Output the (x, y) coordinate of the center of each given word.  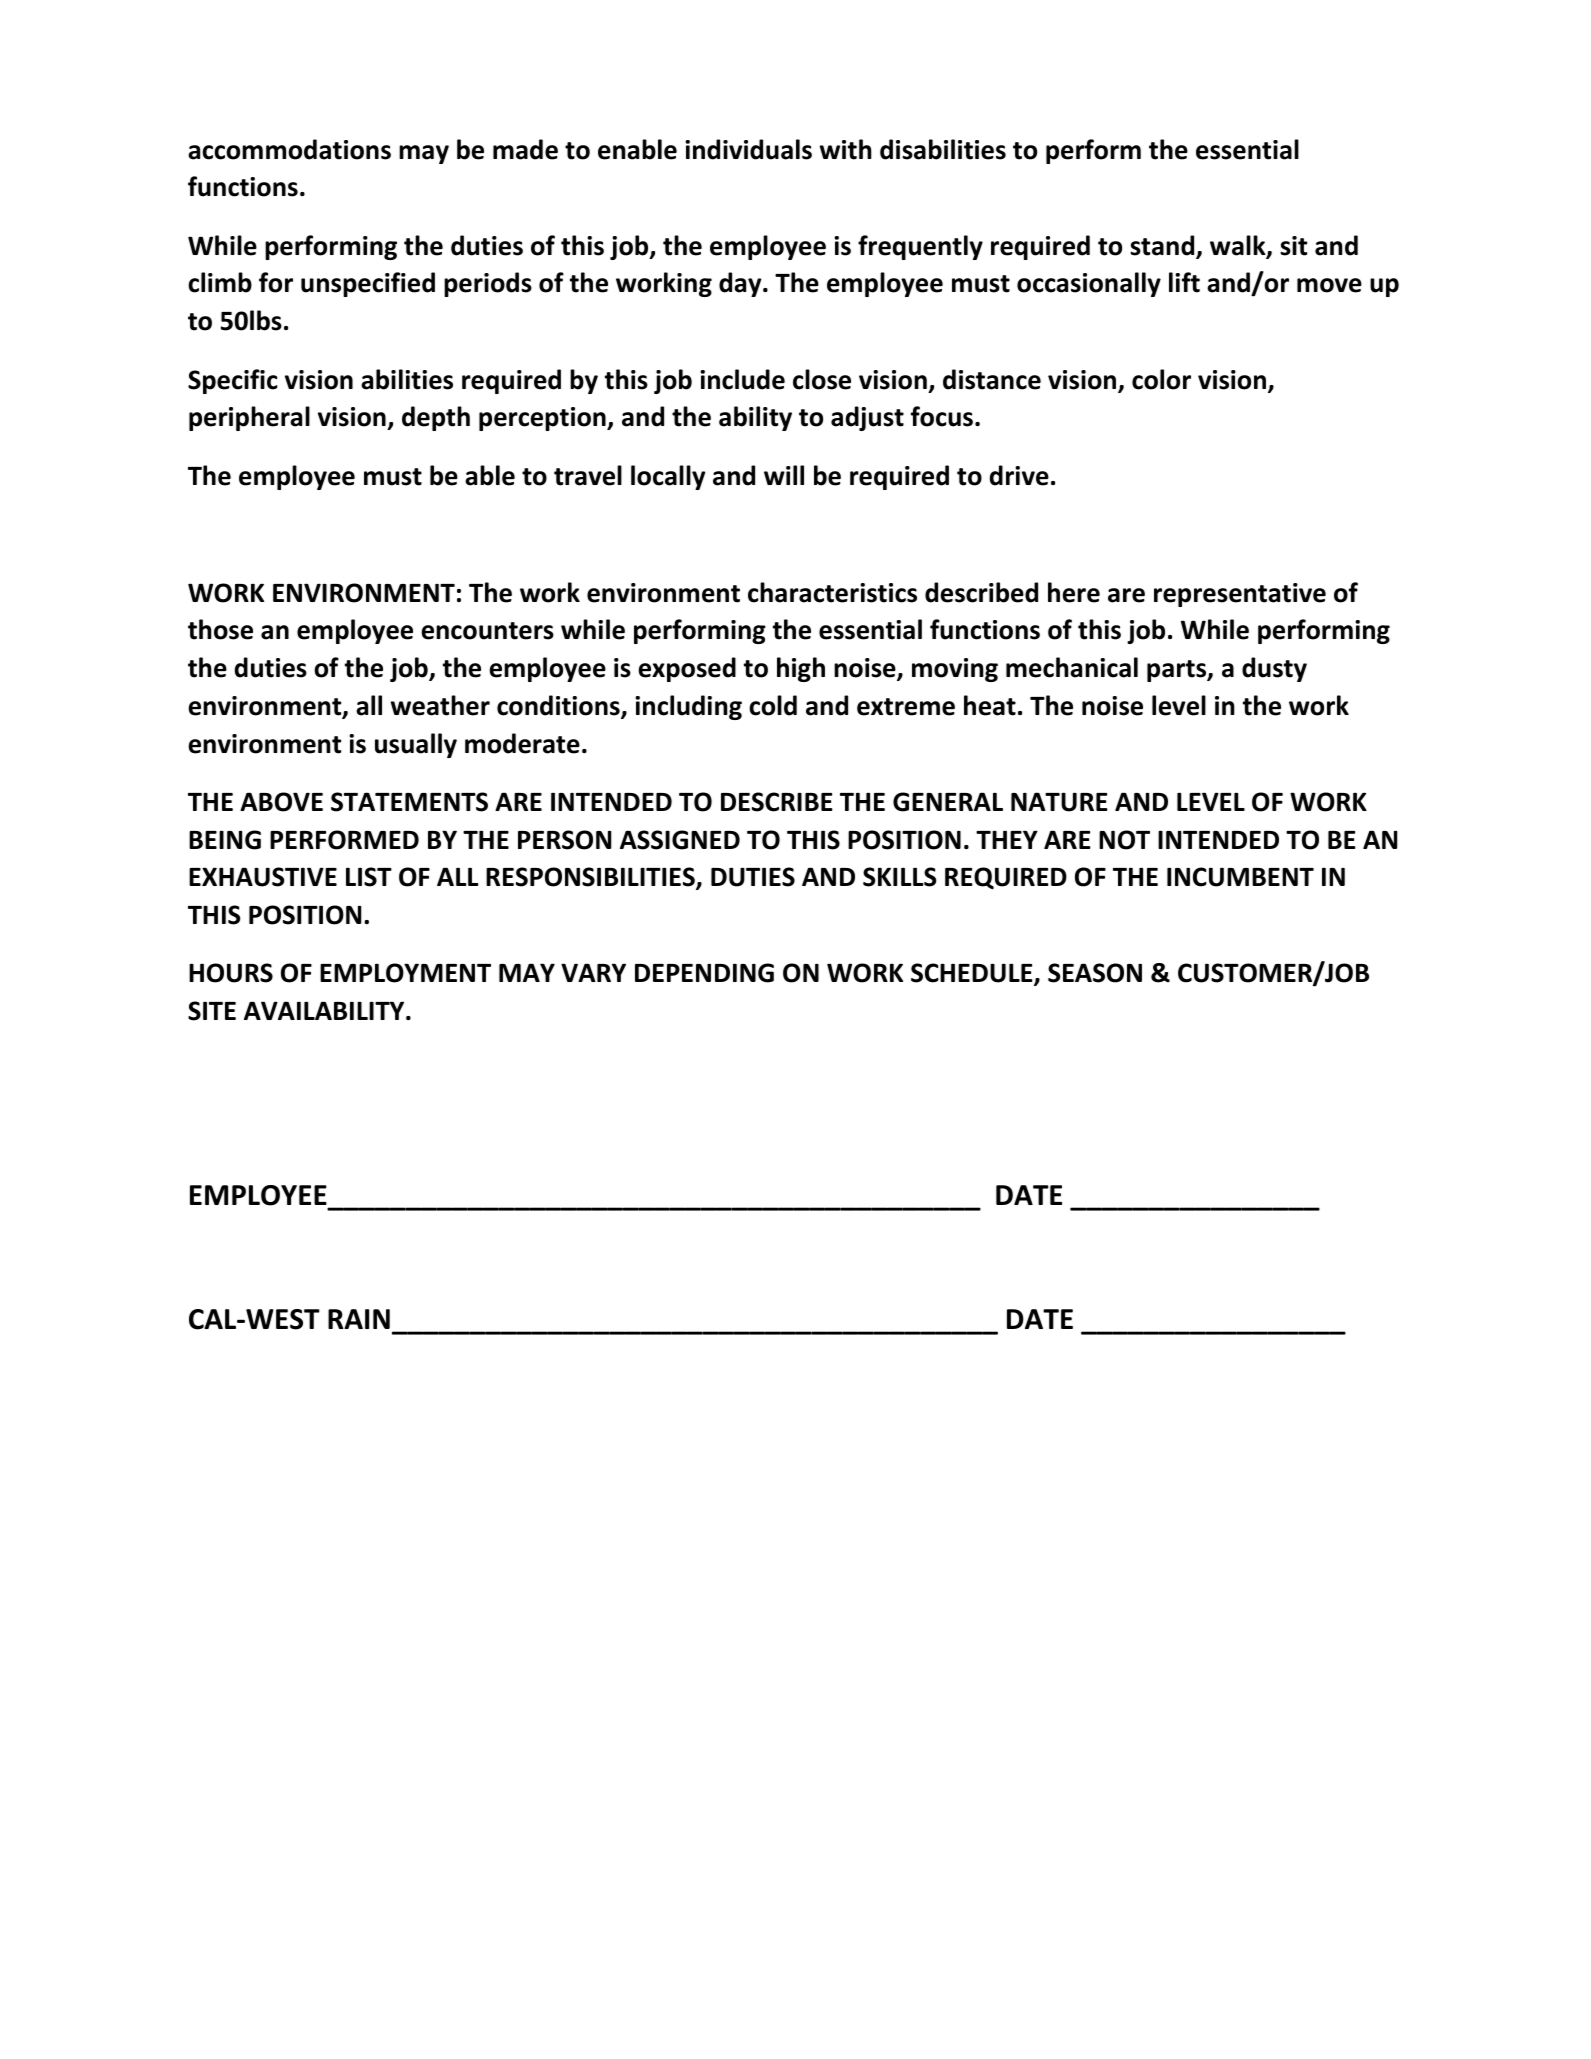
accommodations (289, 149)
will (784, 475)
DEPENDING (704, 973)
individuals (748, 149)
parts (1178, 671)
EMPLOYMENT (405, 973)
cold (773, 705)
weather (440, 705)
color (1161, 379)
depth (436, 418)
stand (1163, 246)
